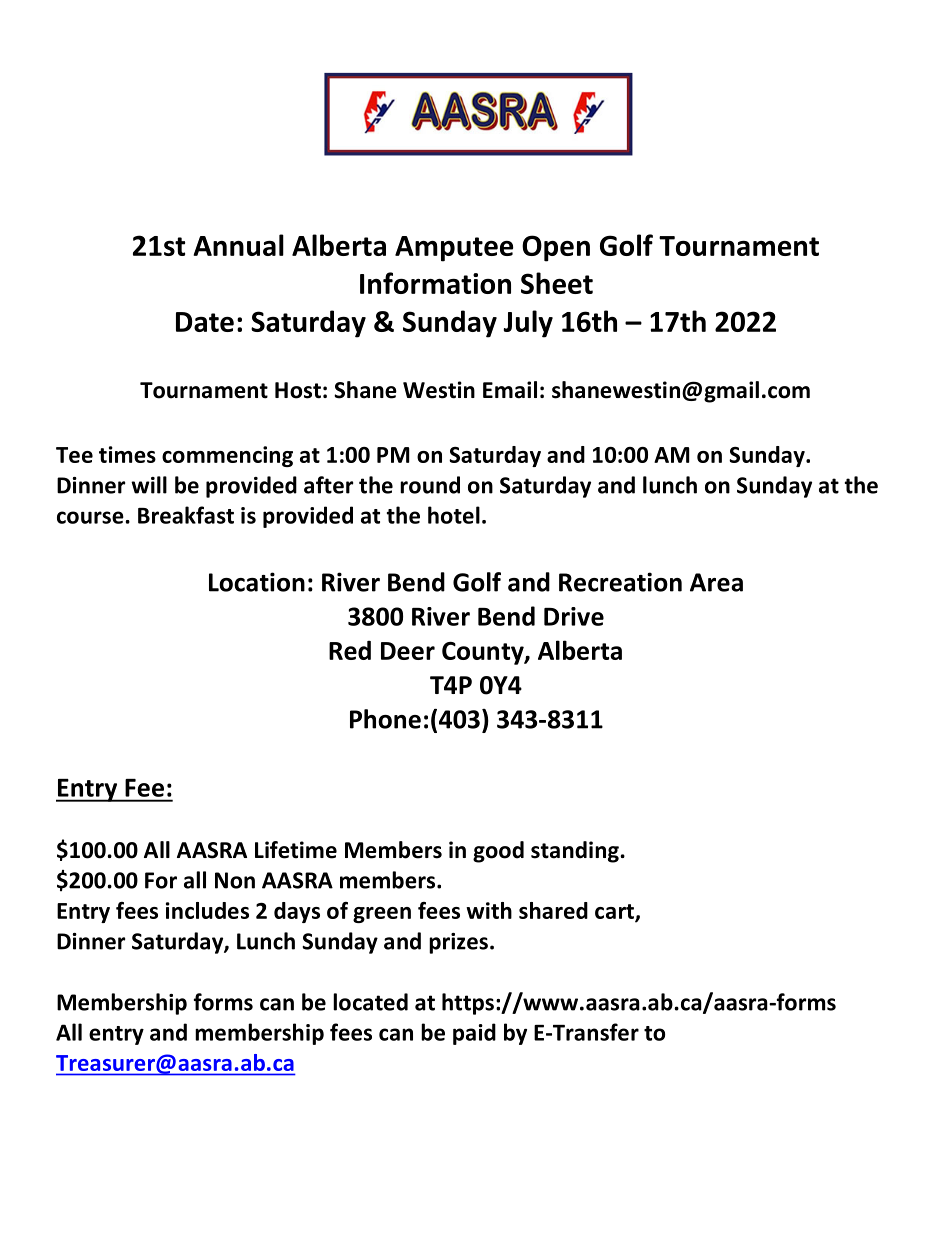 Image resolution: width=952 pixels, height=1233 pixels. What do you see at coordinates (257, 582) in the page?
I see `Location` at bounding box center [257, 582].
